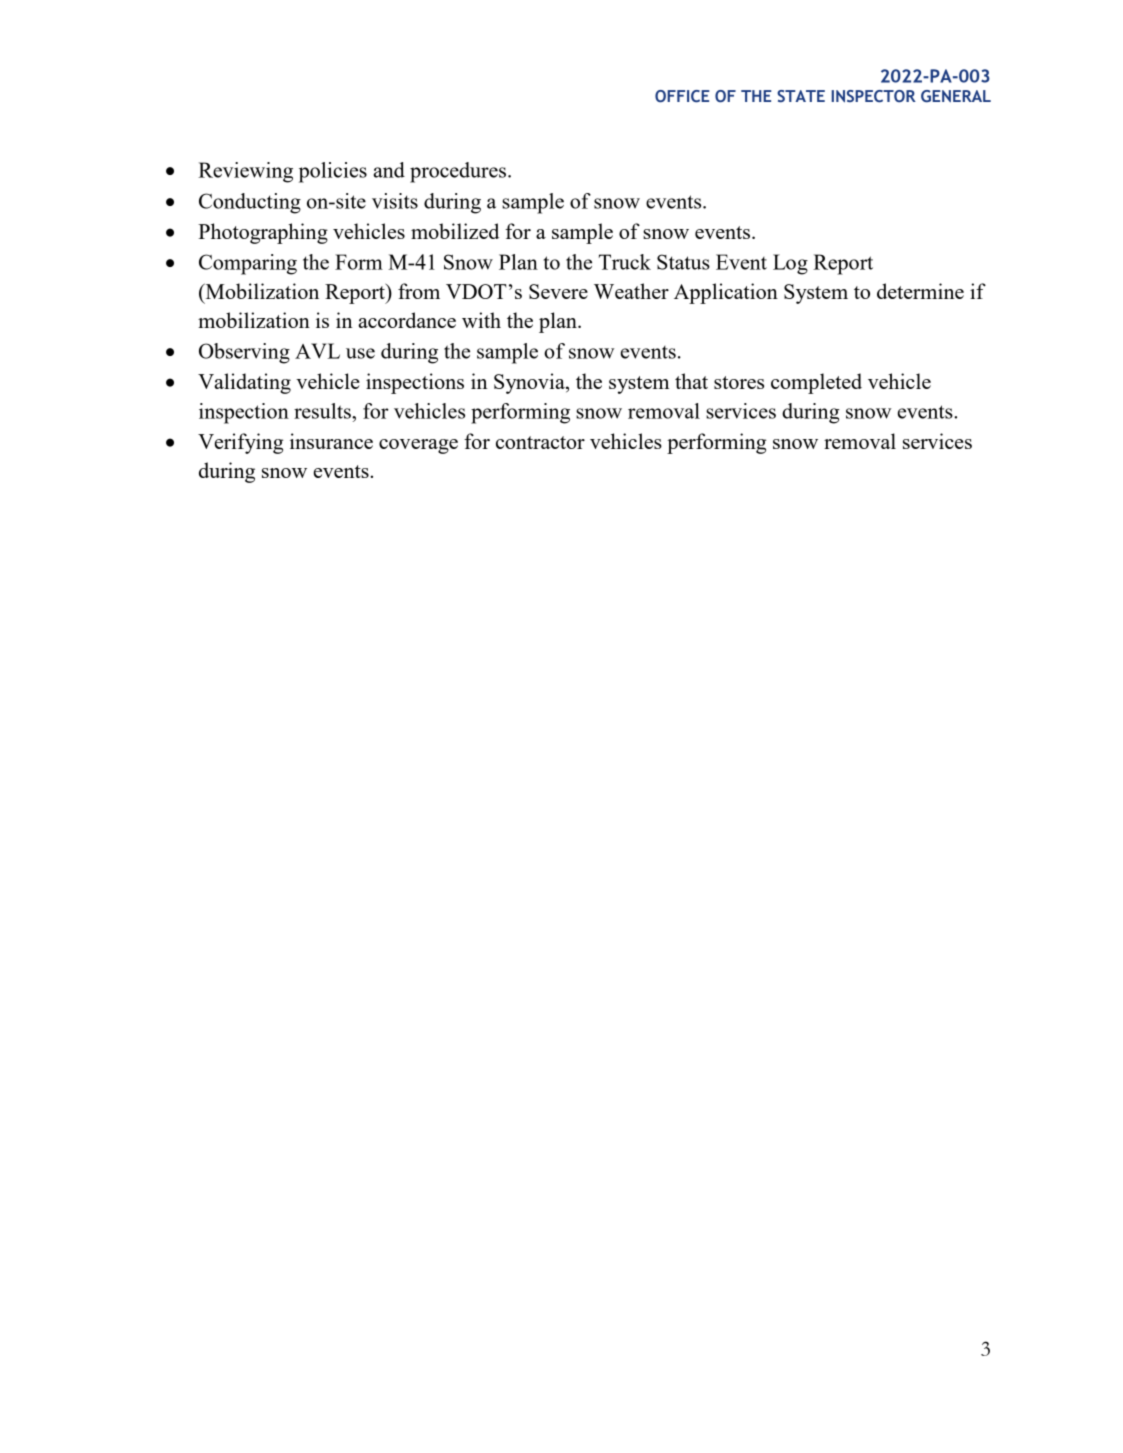 This screenshot has width=1123, height=1453. What do you see at coordinates (625, 262) in the screenshot?
I see `Truck` at bounding box center [625, 262].
